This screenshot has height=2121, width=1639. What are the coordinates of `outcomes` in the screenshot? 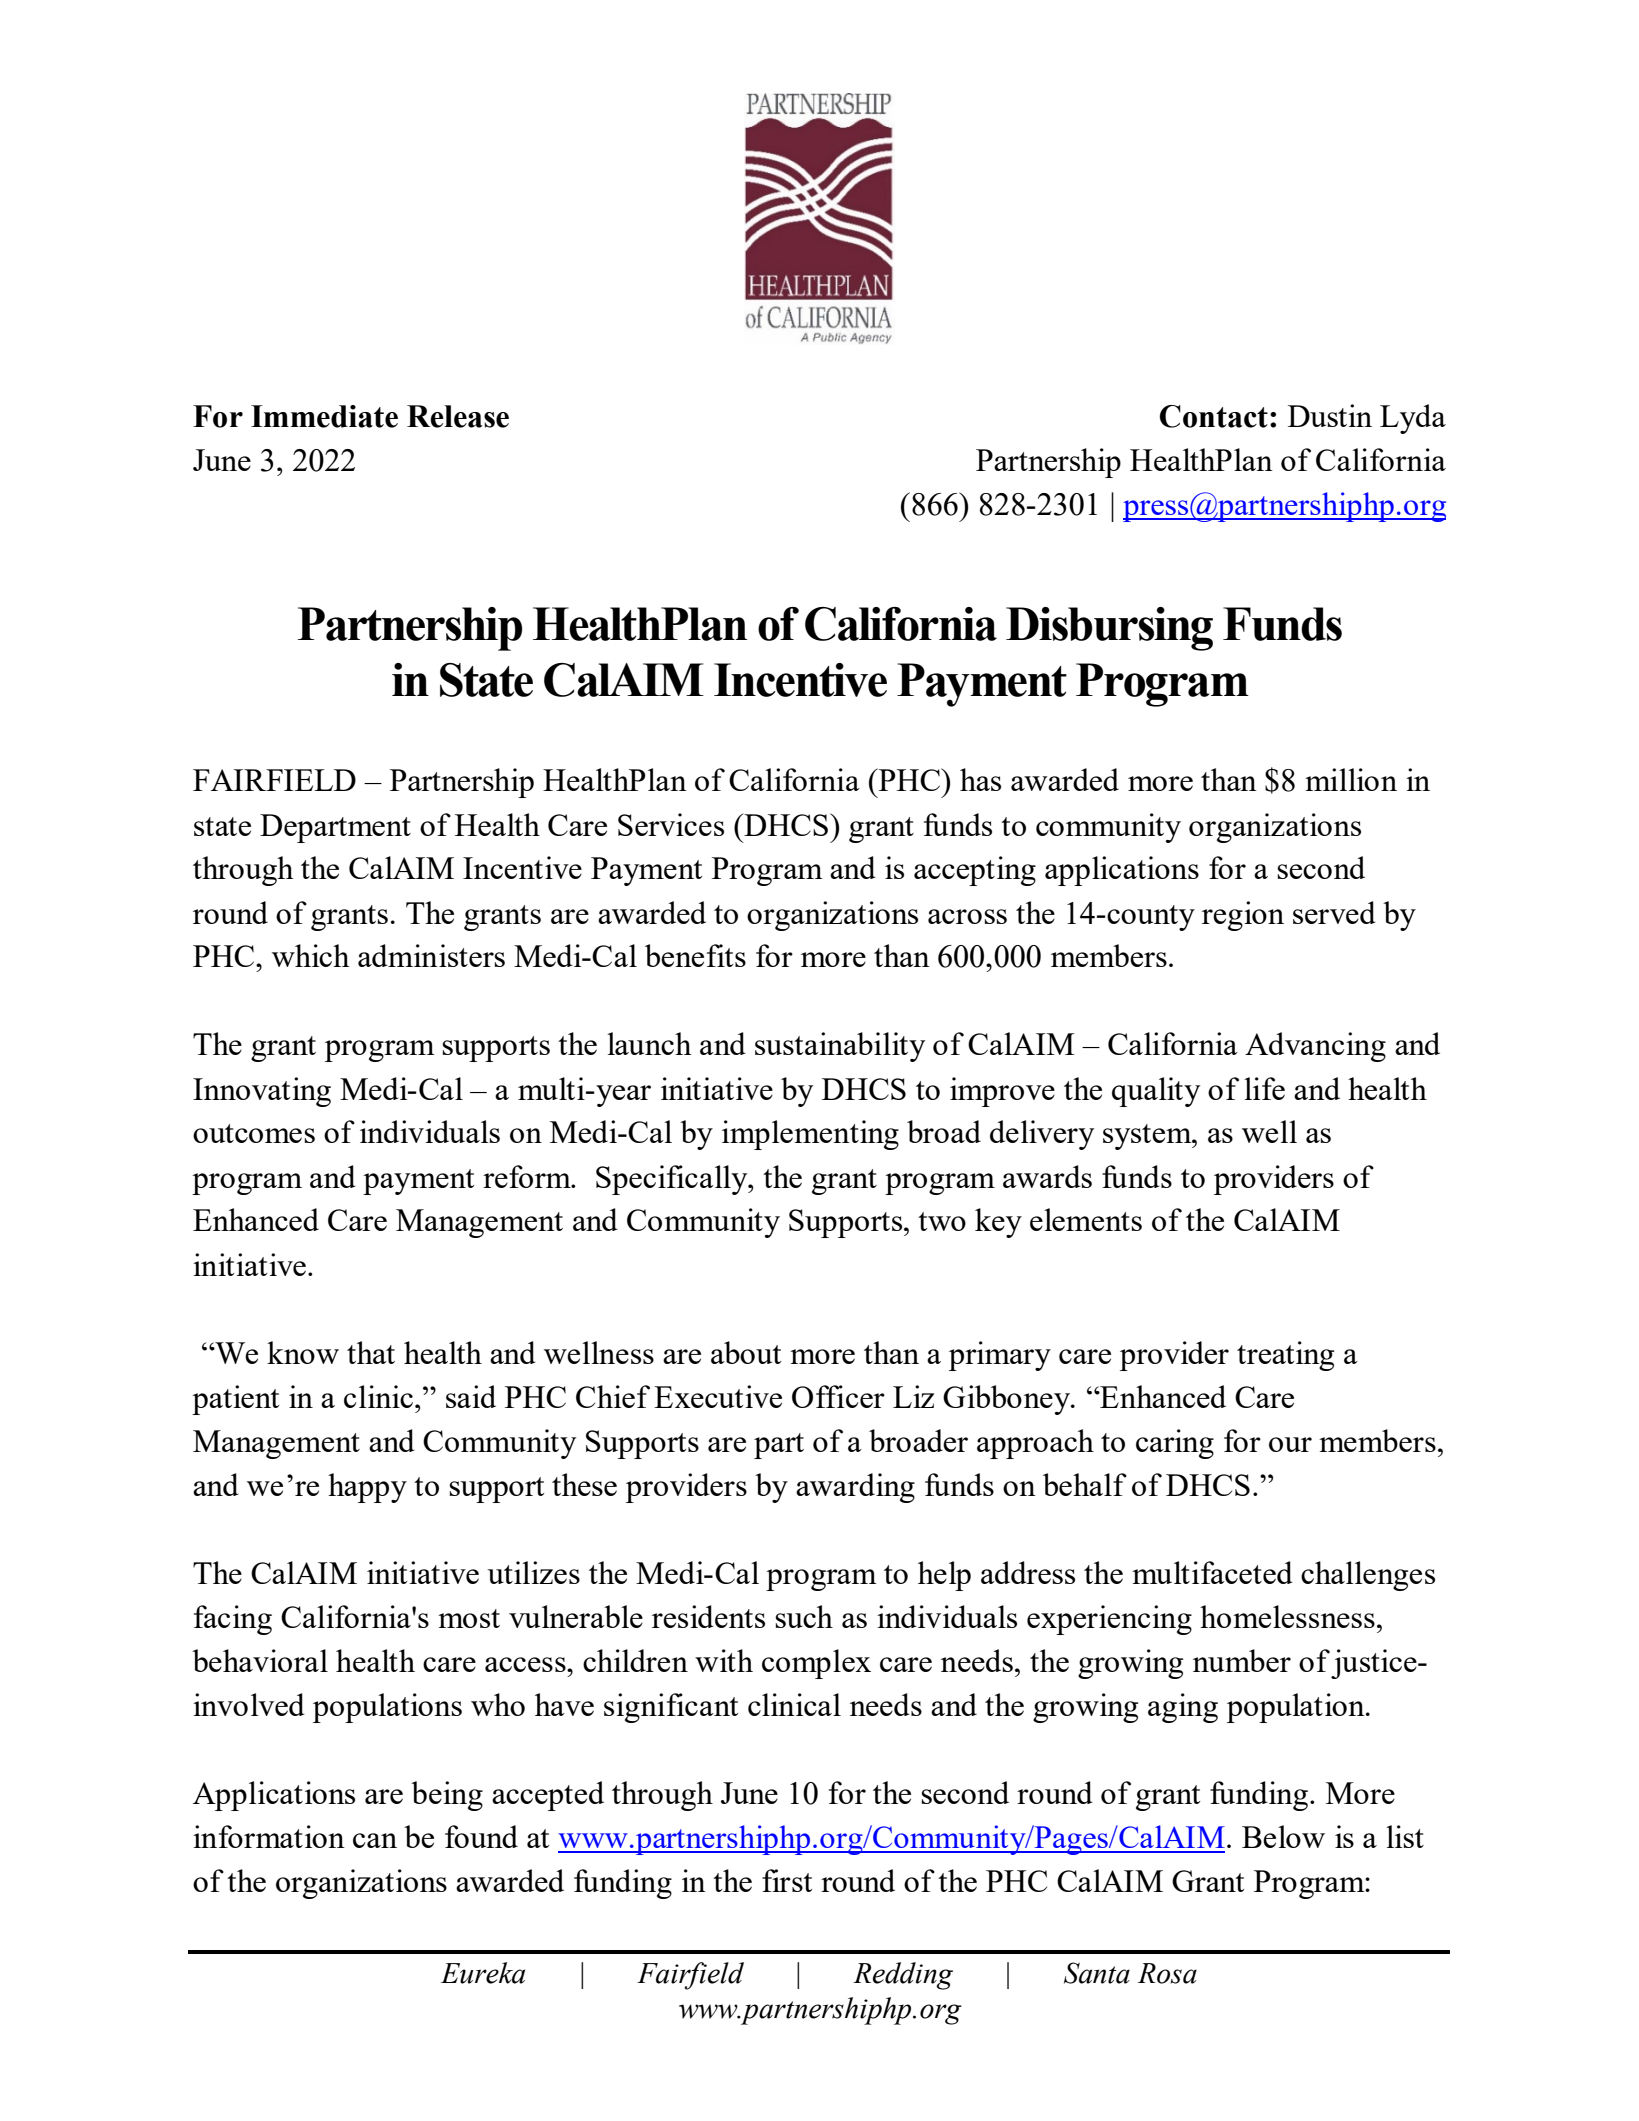 It's located at (254, 1133).
